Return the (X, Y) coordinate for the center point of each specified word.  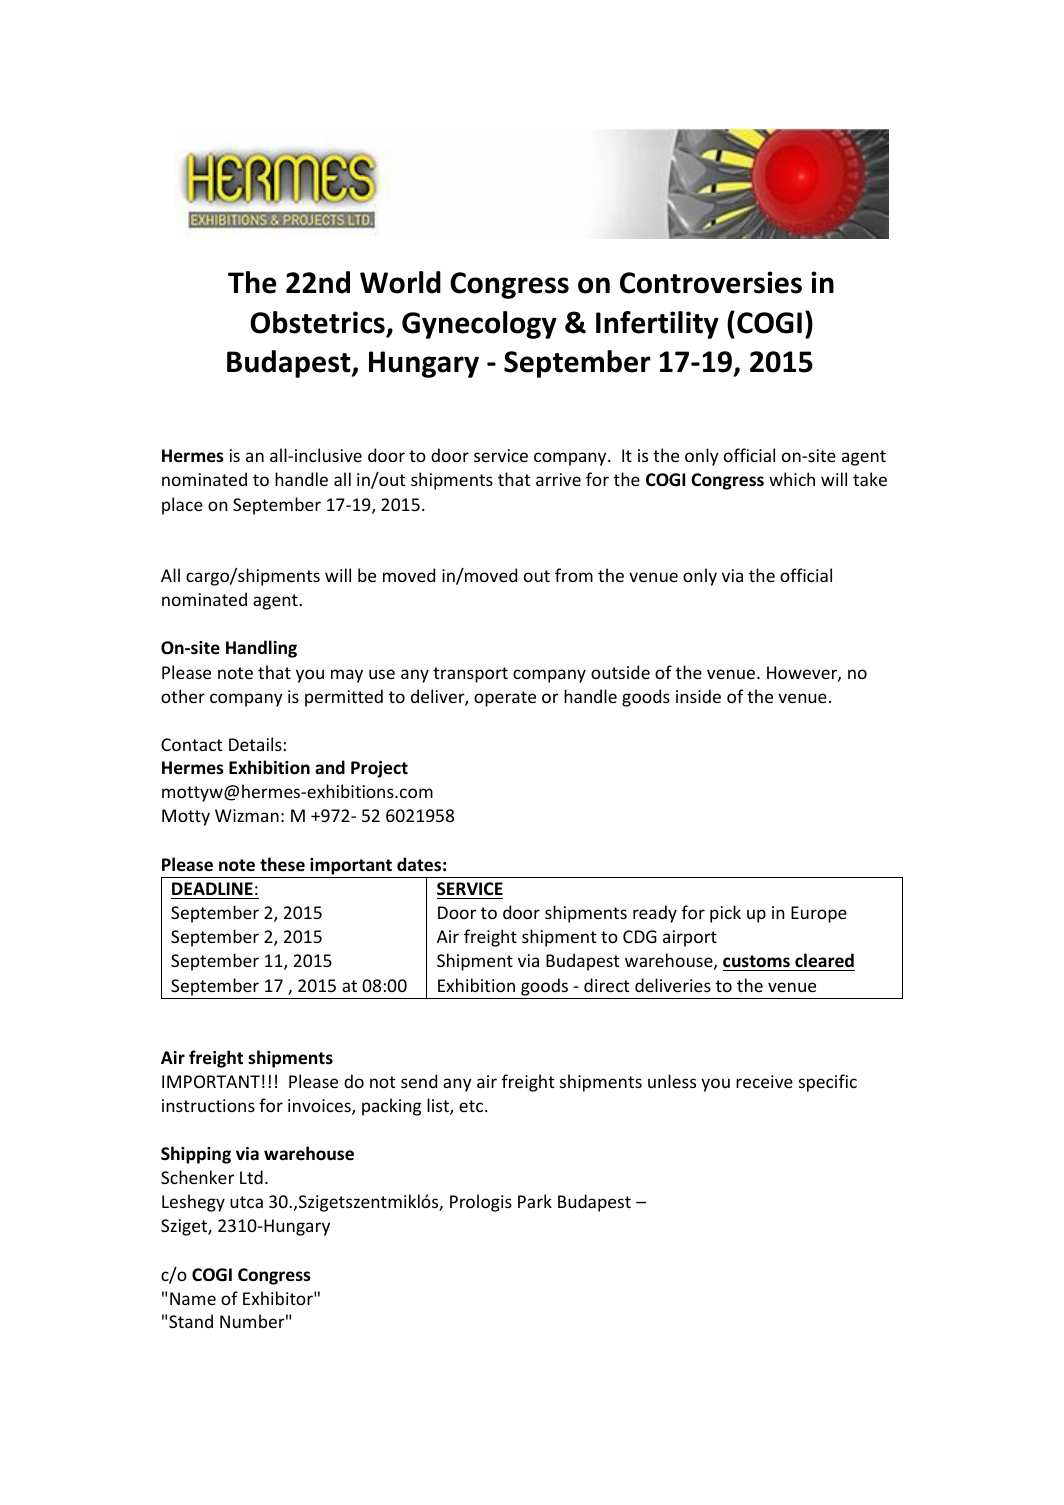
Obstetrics (317, 322)
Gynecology (479, 325)
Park (535, 1201)
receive (764, 1081)
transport (470, 675)
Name (193, 1298)
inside (698, 696)
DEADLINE (212, 888)
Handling (261, 649)
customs (757, 963)
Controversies (711, 282)
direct (607, 985)
